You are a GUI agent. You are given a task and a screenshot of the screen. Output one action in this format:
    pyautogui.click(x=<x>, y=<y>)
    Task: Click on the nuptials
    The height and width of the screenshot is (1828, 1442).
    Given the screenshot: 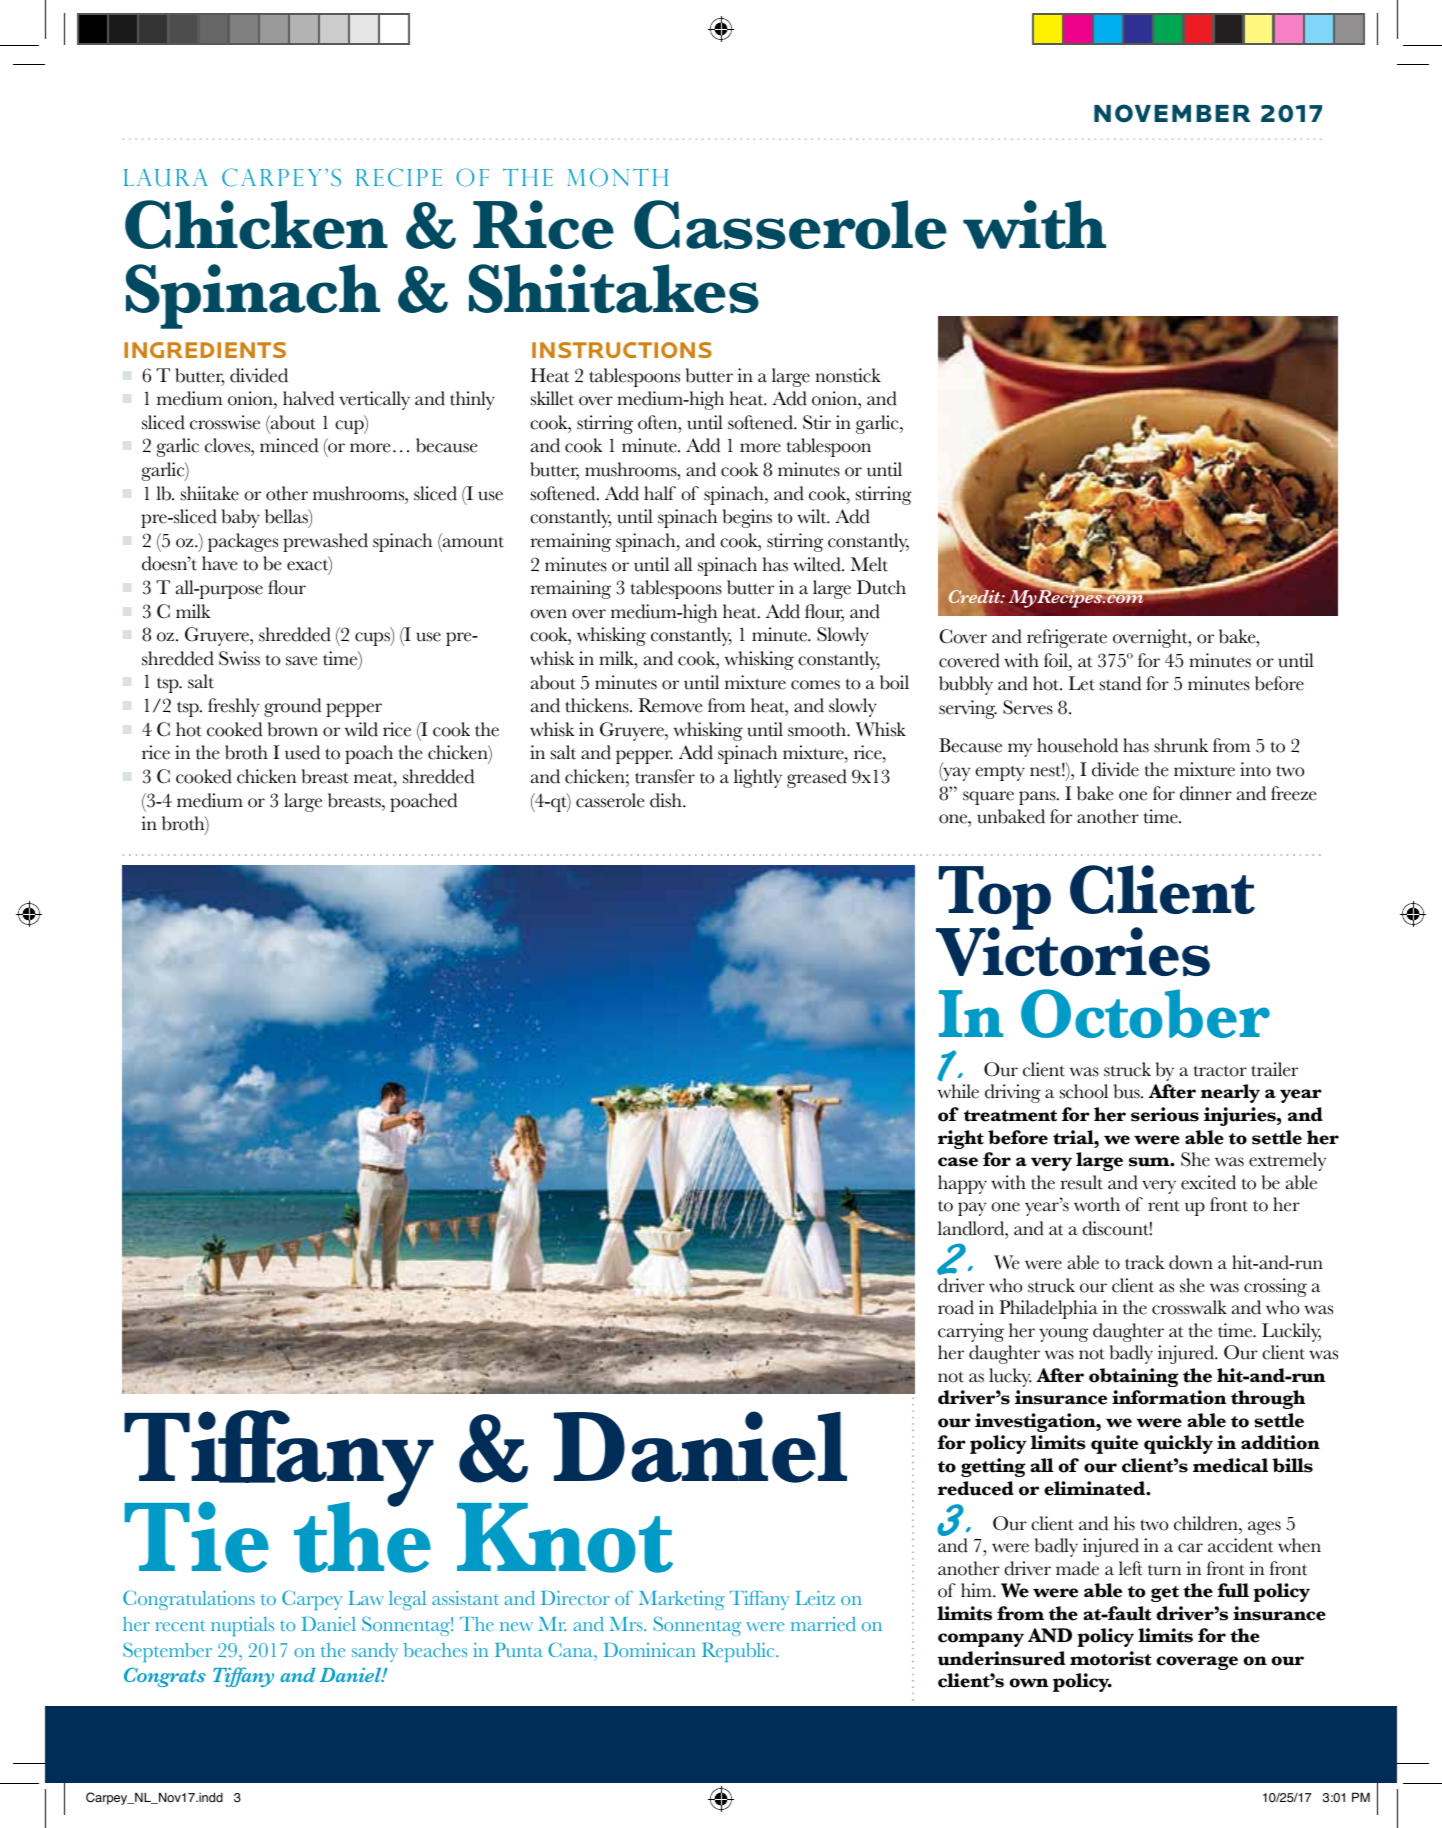 What is the action you would take?
    pyautogui.click(x=242, y=1626)
